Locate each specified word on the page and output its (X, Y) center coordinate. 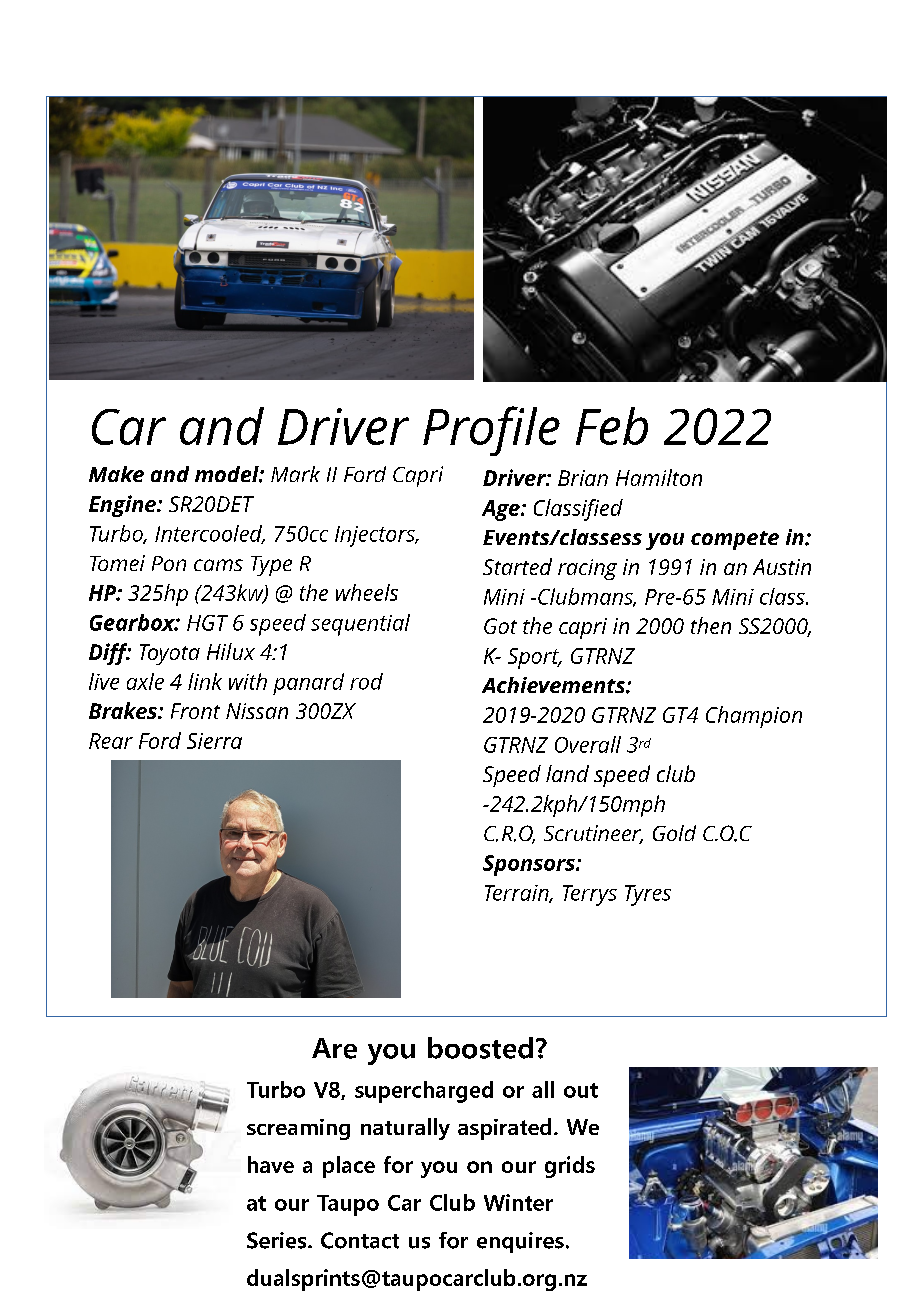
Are (334, 1048)
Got (500, 626)
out (581, 1090)
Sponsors (530, 865)
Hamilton (659, 477)
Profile (491, 431)
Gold (674, 833)
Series (278, 1240)
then (711, 625)
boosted (480, 1048)
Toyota (170, 654)
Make (116, 474)
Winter (518, 1202)
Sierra (214, 741)
